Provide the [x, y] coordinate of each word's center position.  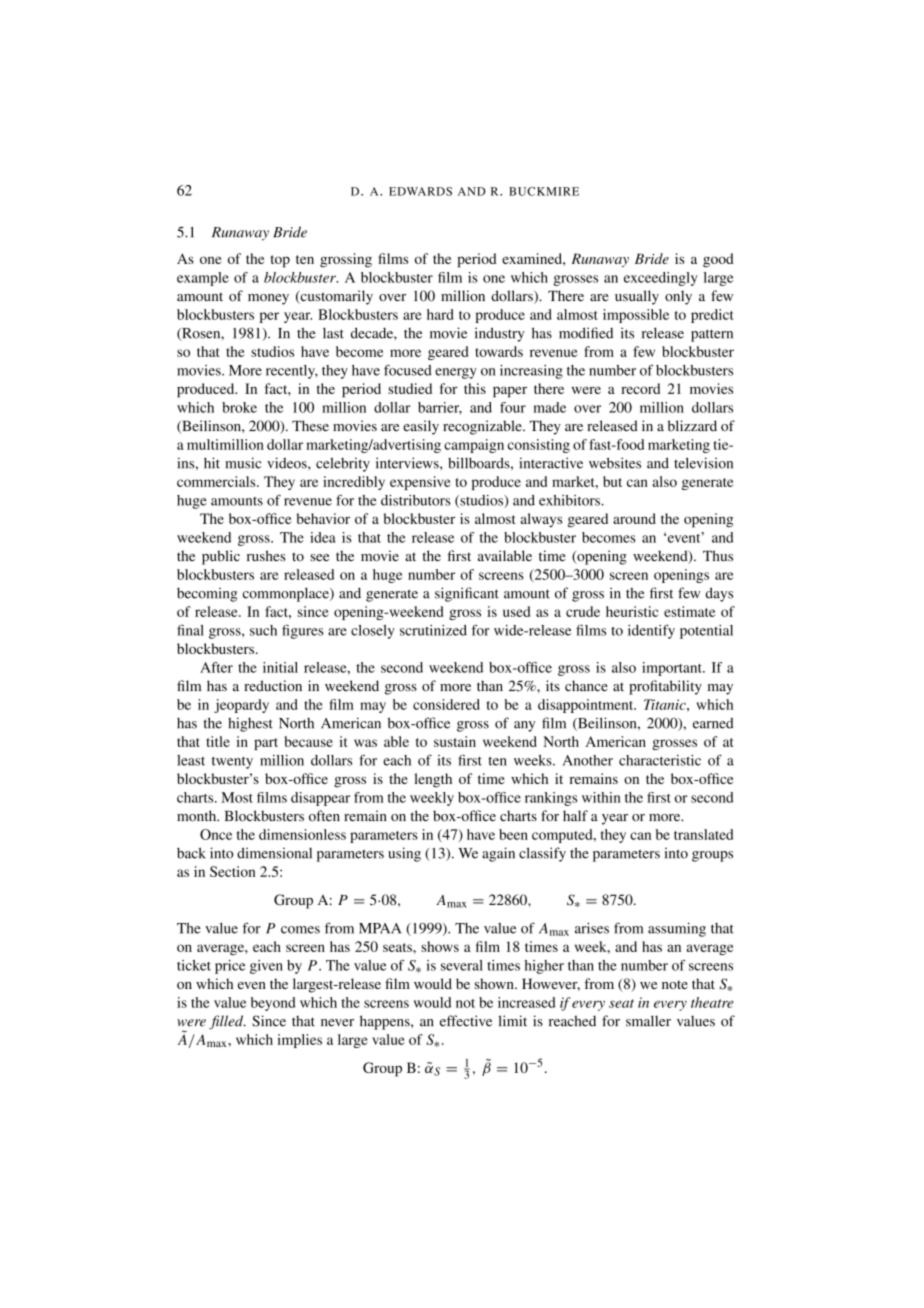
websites [615, 463]
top [280, 261]
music [243, 463]
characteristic [660, 760]
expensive [420, 483]
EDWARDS [420, 191]
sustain [455, 741]
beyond [273, 1004]
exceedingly [661, 279]
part [266, 744]
